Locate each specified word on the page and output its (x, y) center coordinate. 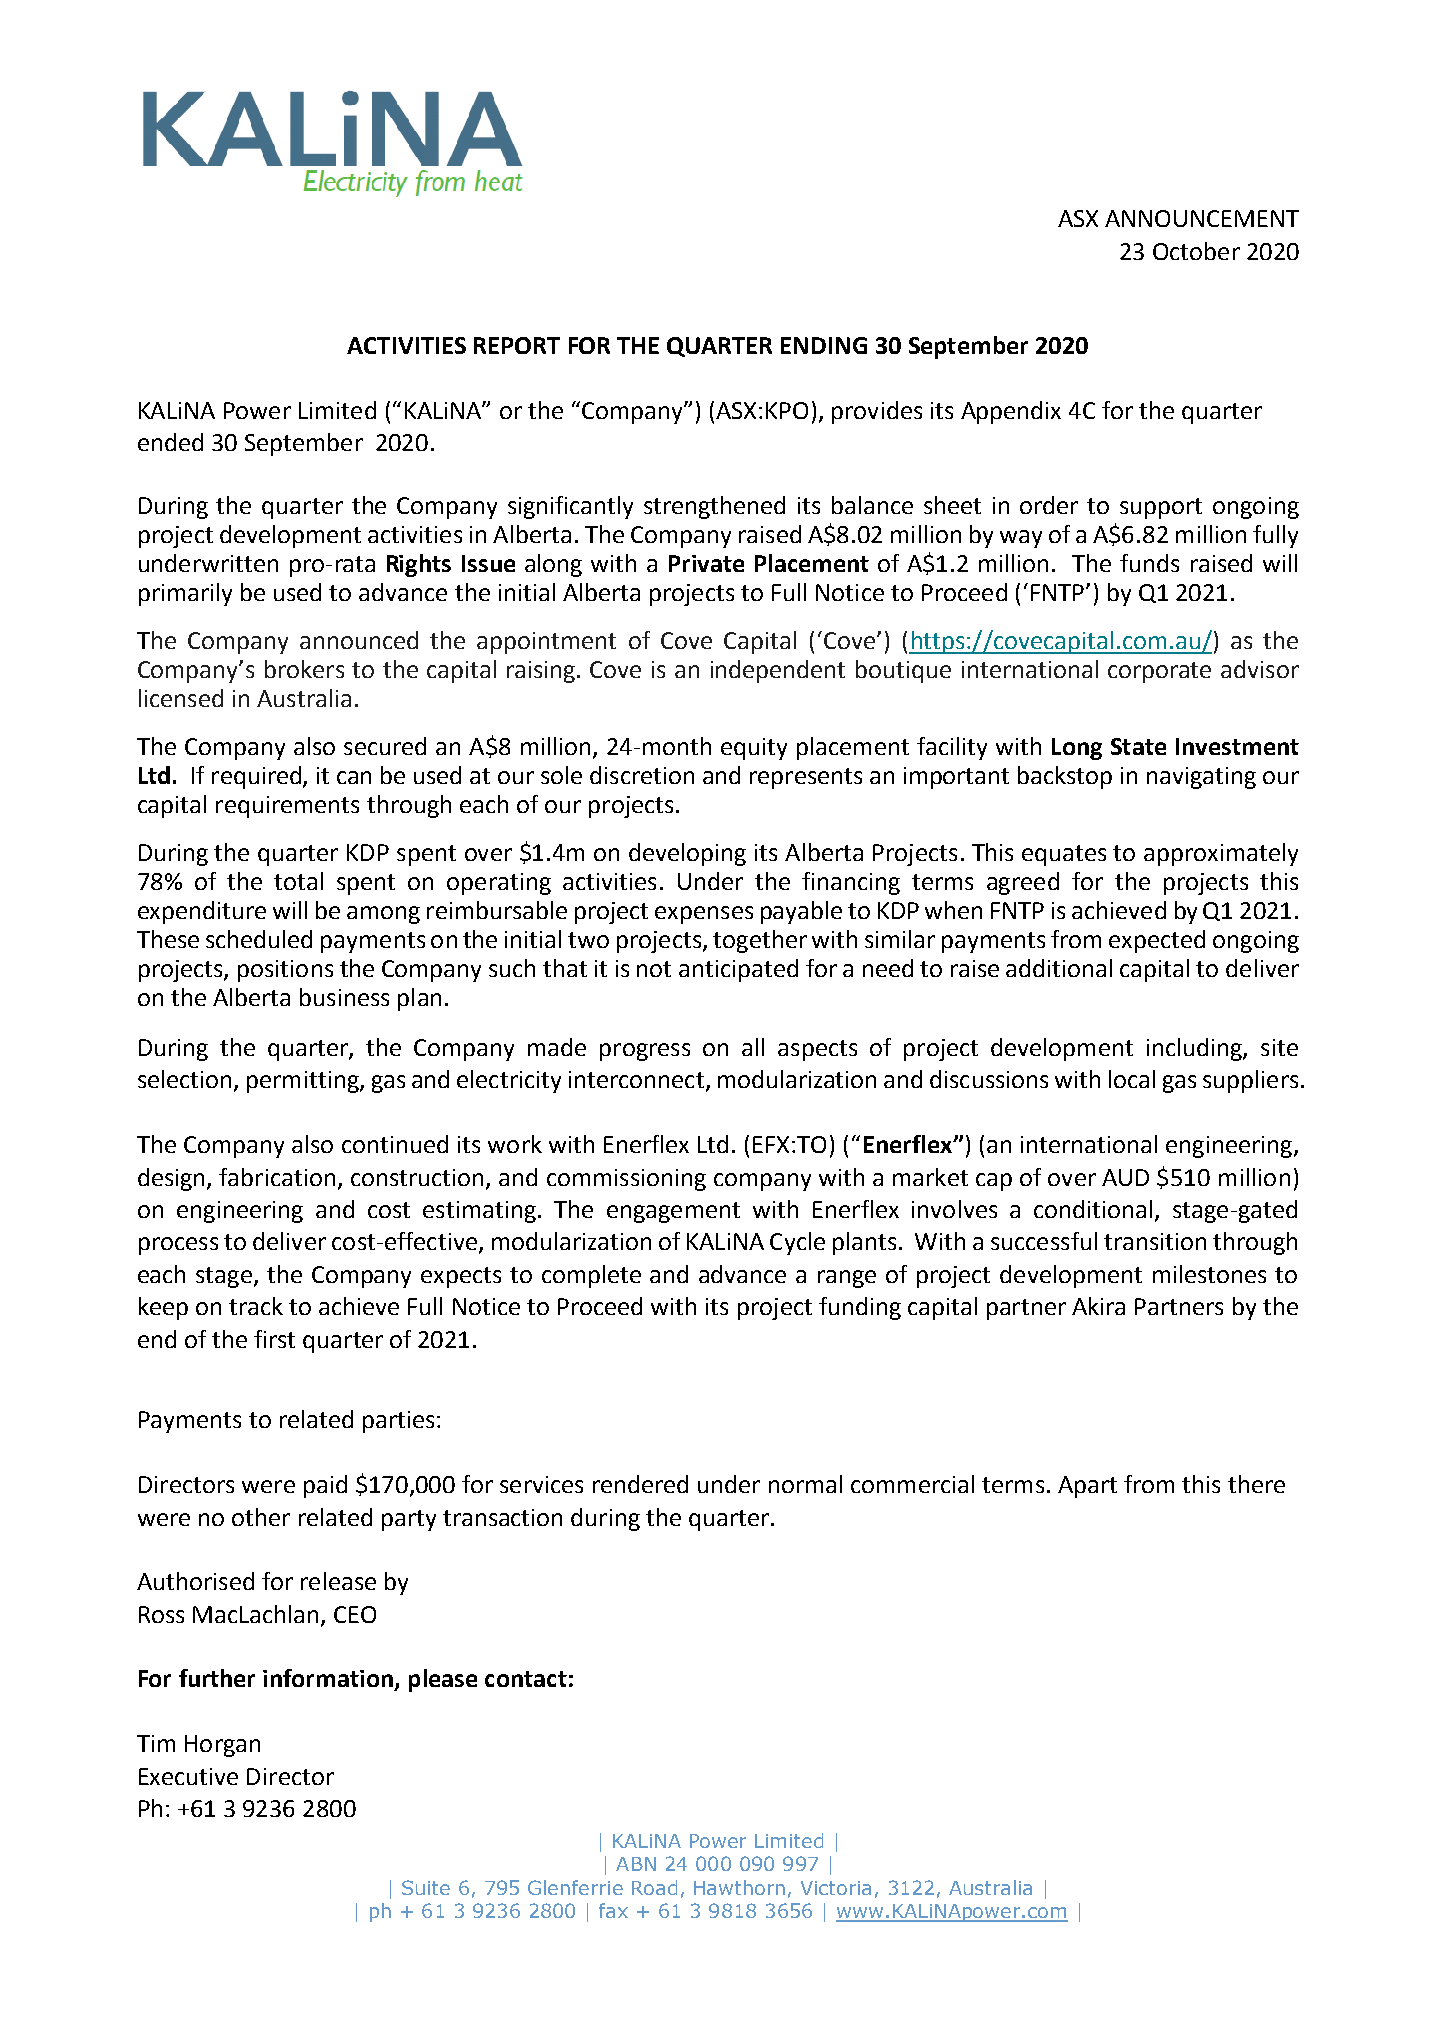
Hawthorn (739, 1887)
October (1196, 251)
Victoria (836, 1888)
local (1132, 1079)
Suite (426, 1887)
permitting (304, 1082)
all (753, 1047)
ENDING (824, 345)
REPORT (517, 345)
